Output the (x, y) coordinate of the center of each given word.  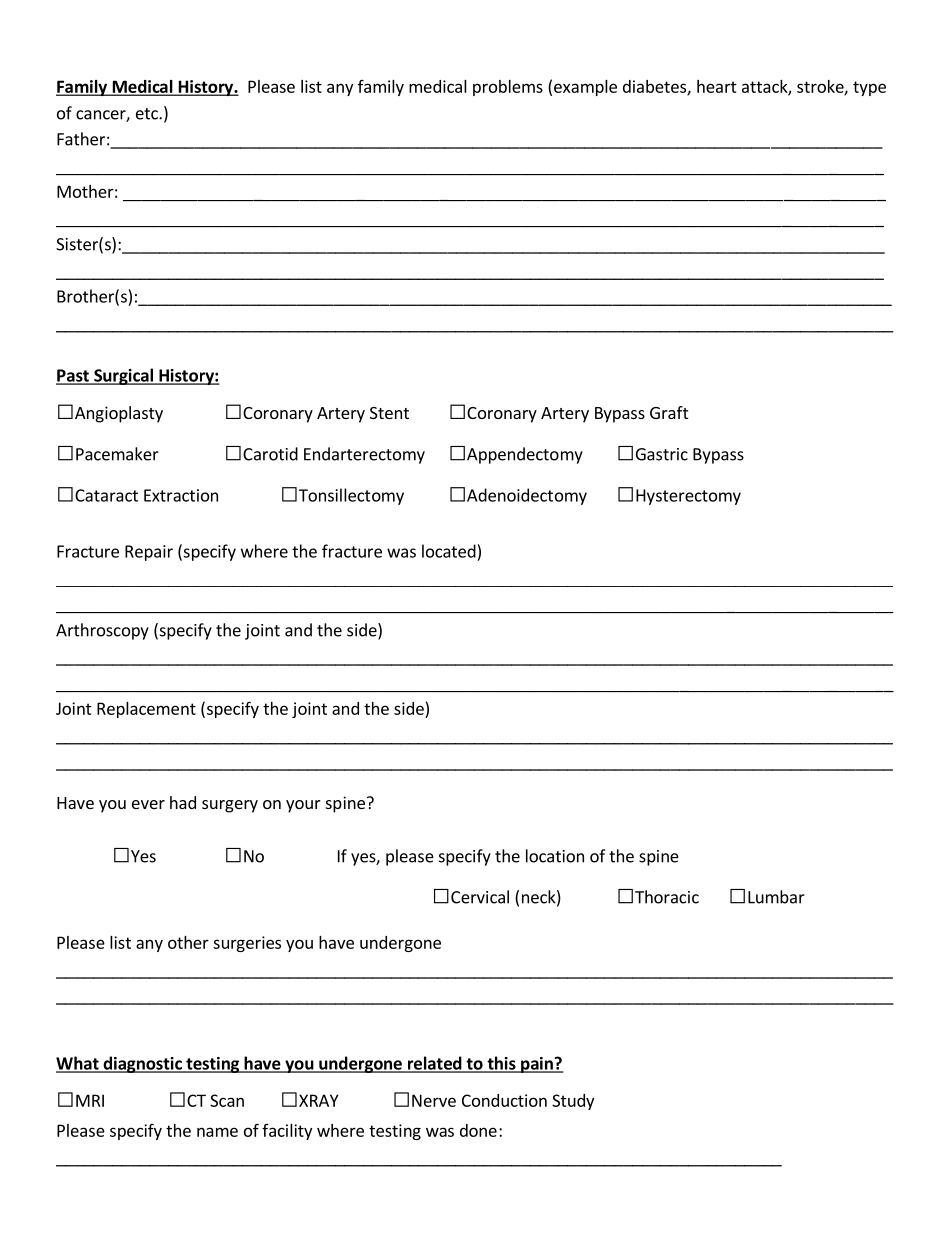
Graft (669, 412)
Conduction (504, 1100)
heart (717, 86)
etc (148, 114)
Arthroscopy (102, 631)
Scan (227, 1100)
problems (508, 88)
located (449, 551)
